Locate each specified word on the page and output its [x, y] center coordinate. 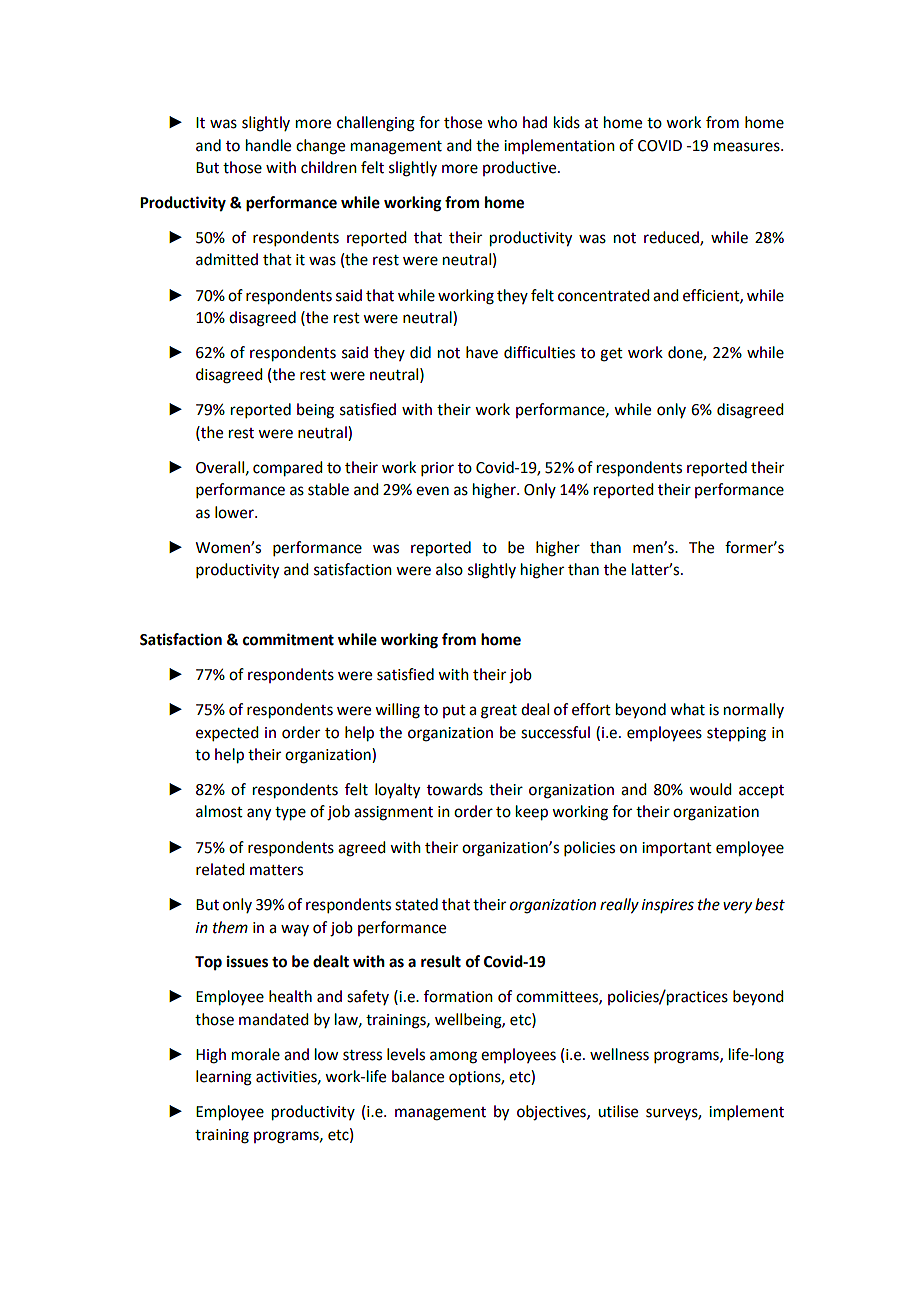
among [453, 1057]
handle [268, 145]
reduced [672, 238]
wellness [619, 1054]
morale [256, 1054]
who [502, 122]
